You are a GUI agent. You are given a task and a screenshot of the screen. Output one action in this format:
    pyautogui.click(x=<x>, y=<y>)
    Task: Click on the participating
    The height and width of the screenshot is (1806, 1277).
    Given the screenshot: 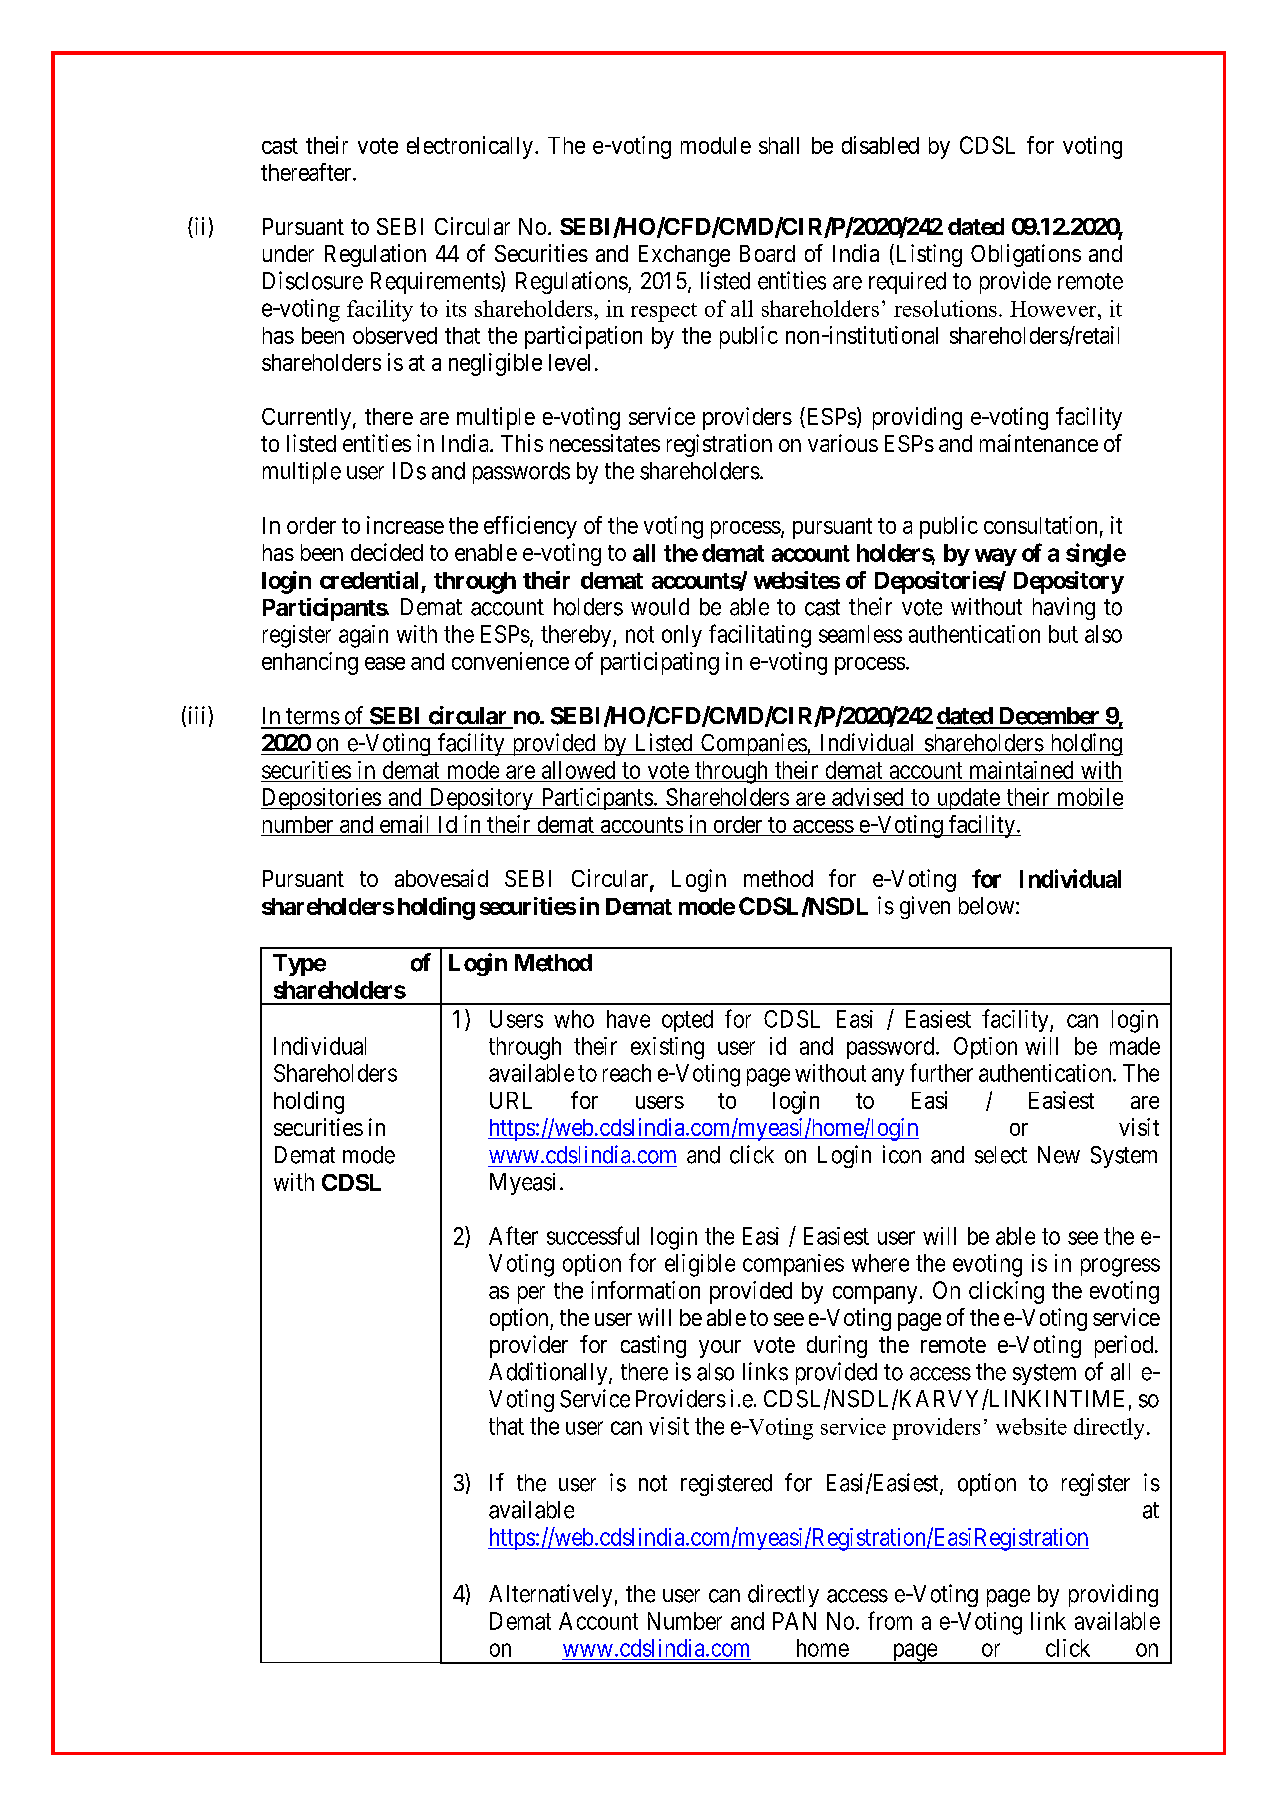 What is the action you would take?
    pyautogui.click(x=660, y=663)
